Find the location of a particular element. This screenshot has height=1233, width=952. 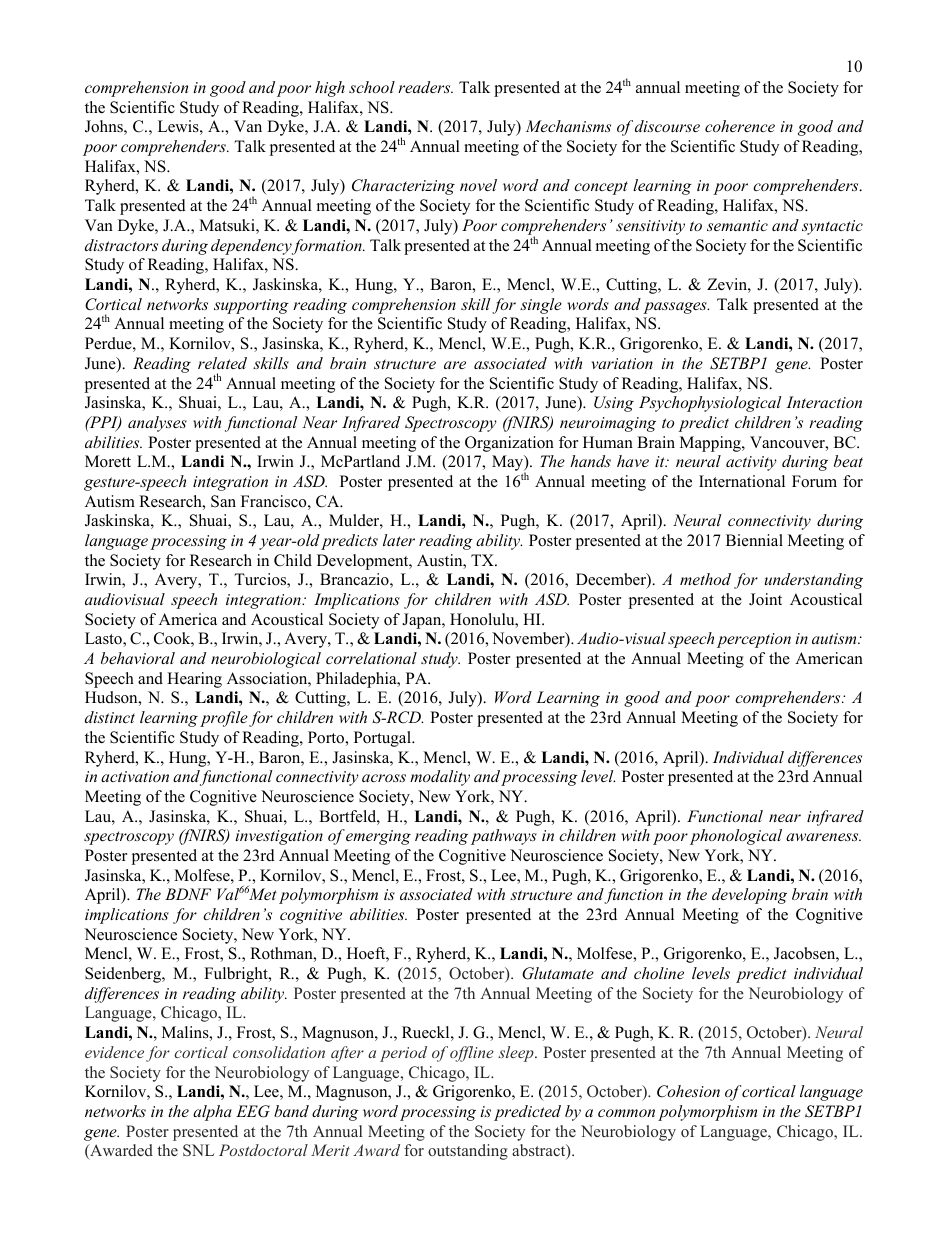

high is located at coordinates (330, 89).
